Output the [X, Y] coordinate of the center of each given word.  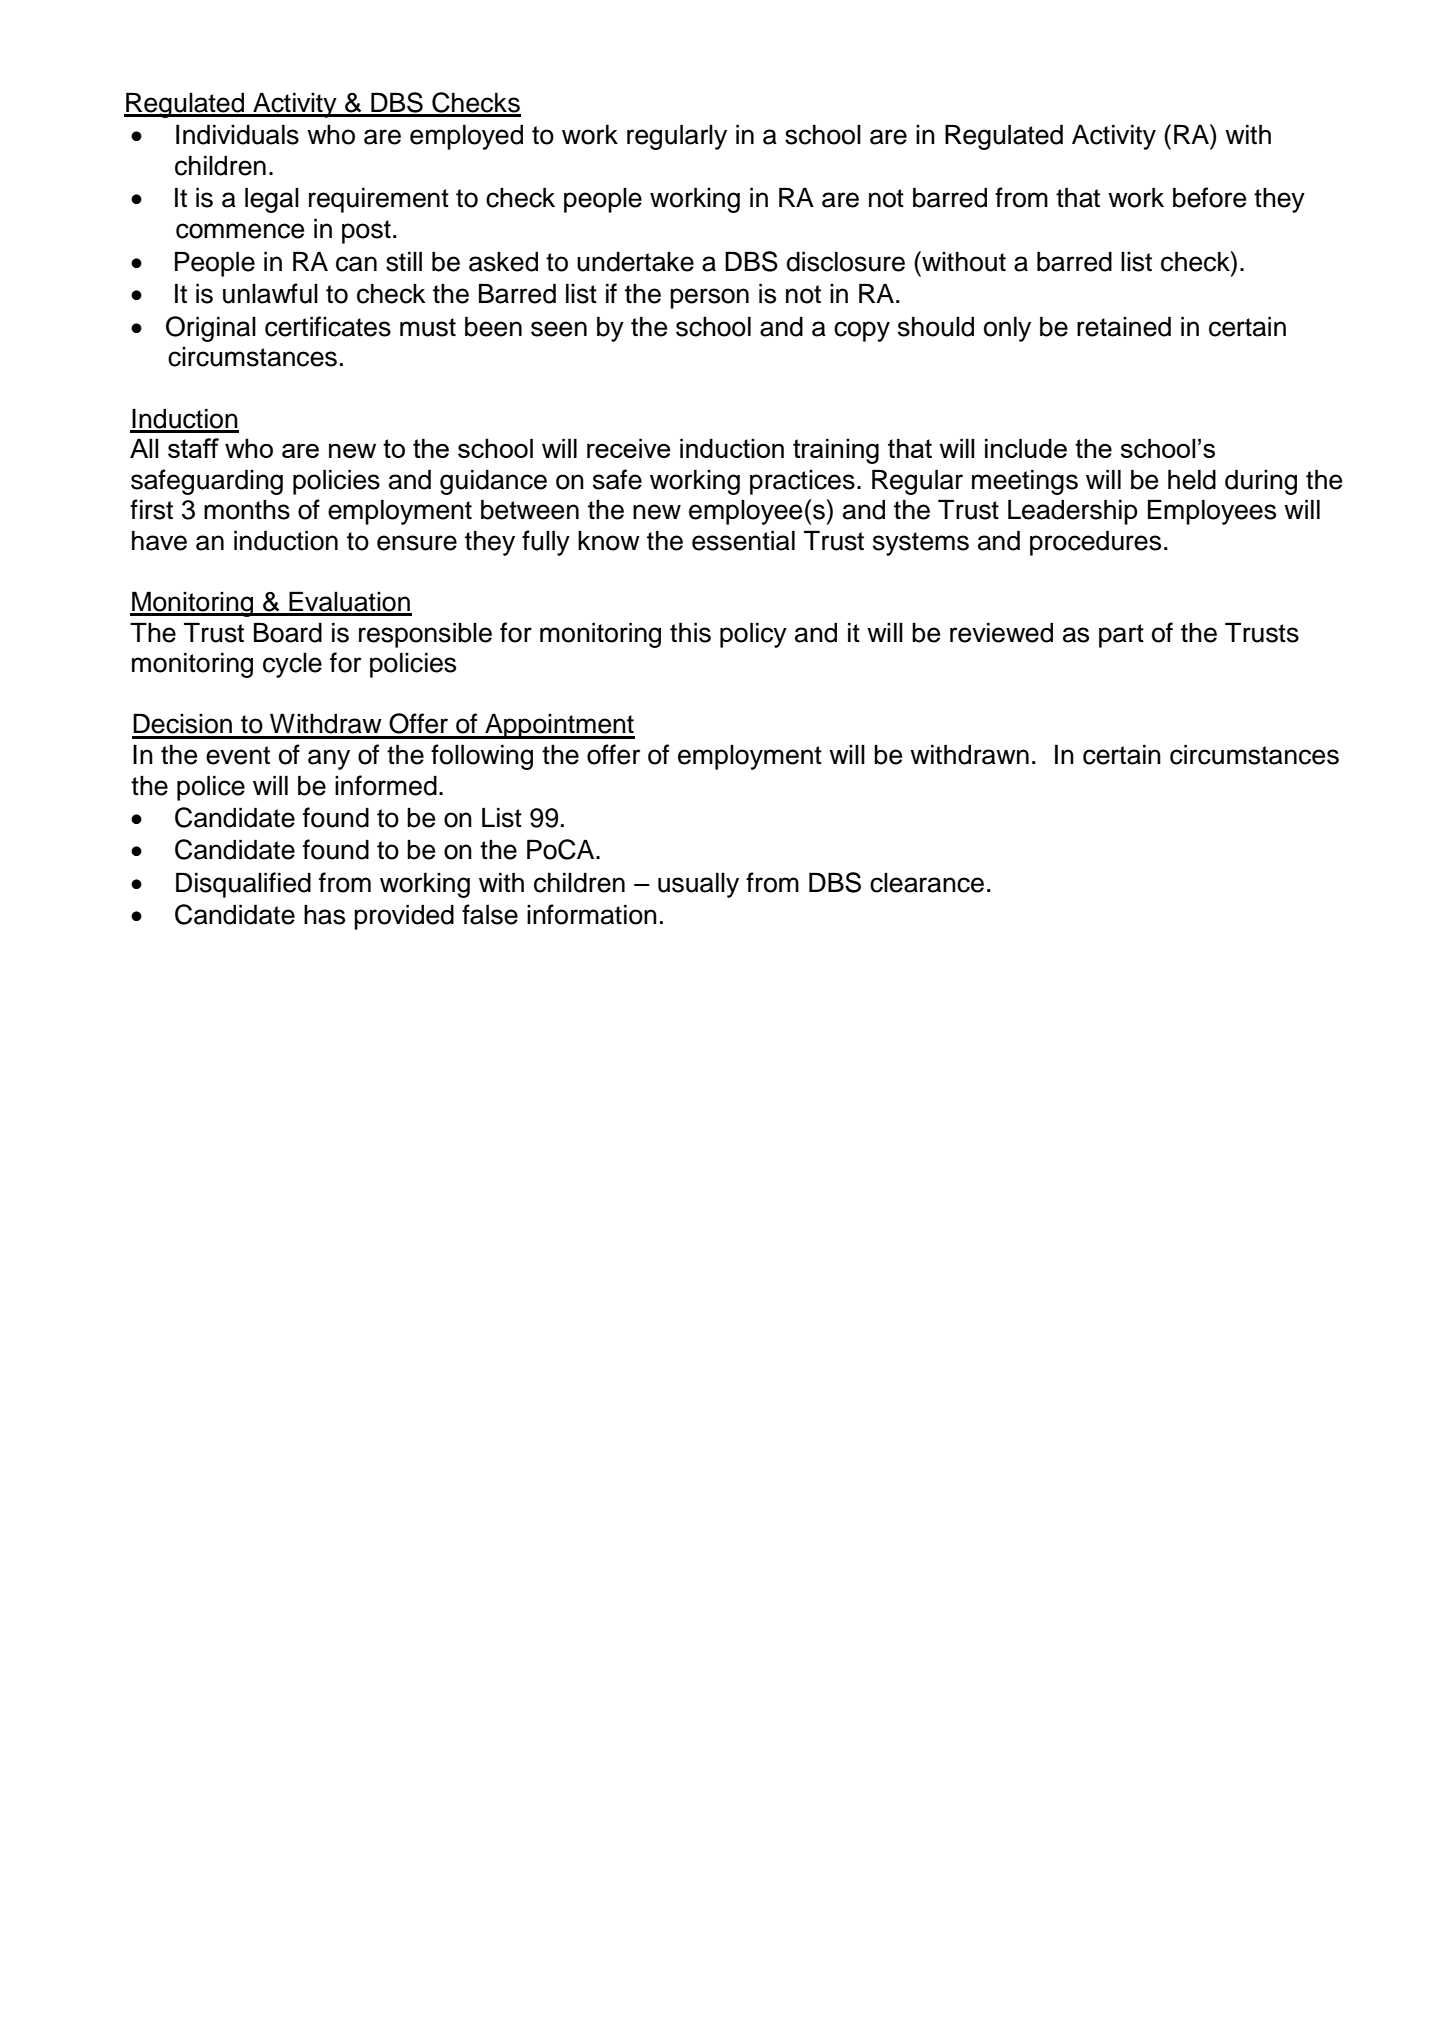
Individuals [237, 134]
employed [466, 137]
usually [698, 885]
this [690, 632]
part [1121, 636]
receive [628, 448]
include [1026, 448]
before [1209, 197]
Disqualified [243, 885]
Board [288, 632]
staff [193, 448]
